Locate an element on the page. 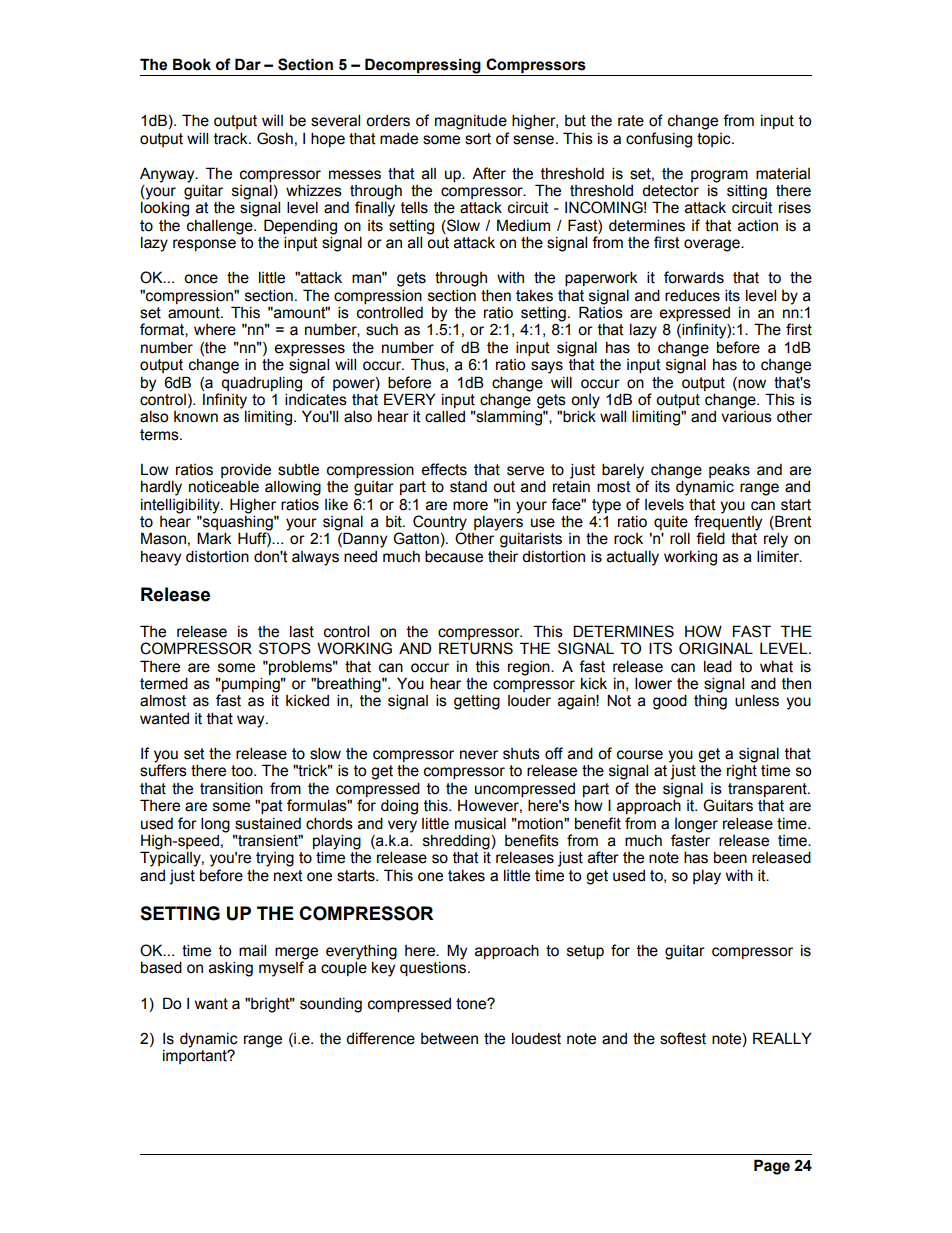 This document has width=952, height=1233. topic is located at coordinates (715, 140).
